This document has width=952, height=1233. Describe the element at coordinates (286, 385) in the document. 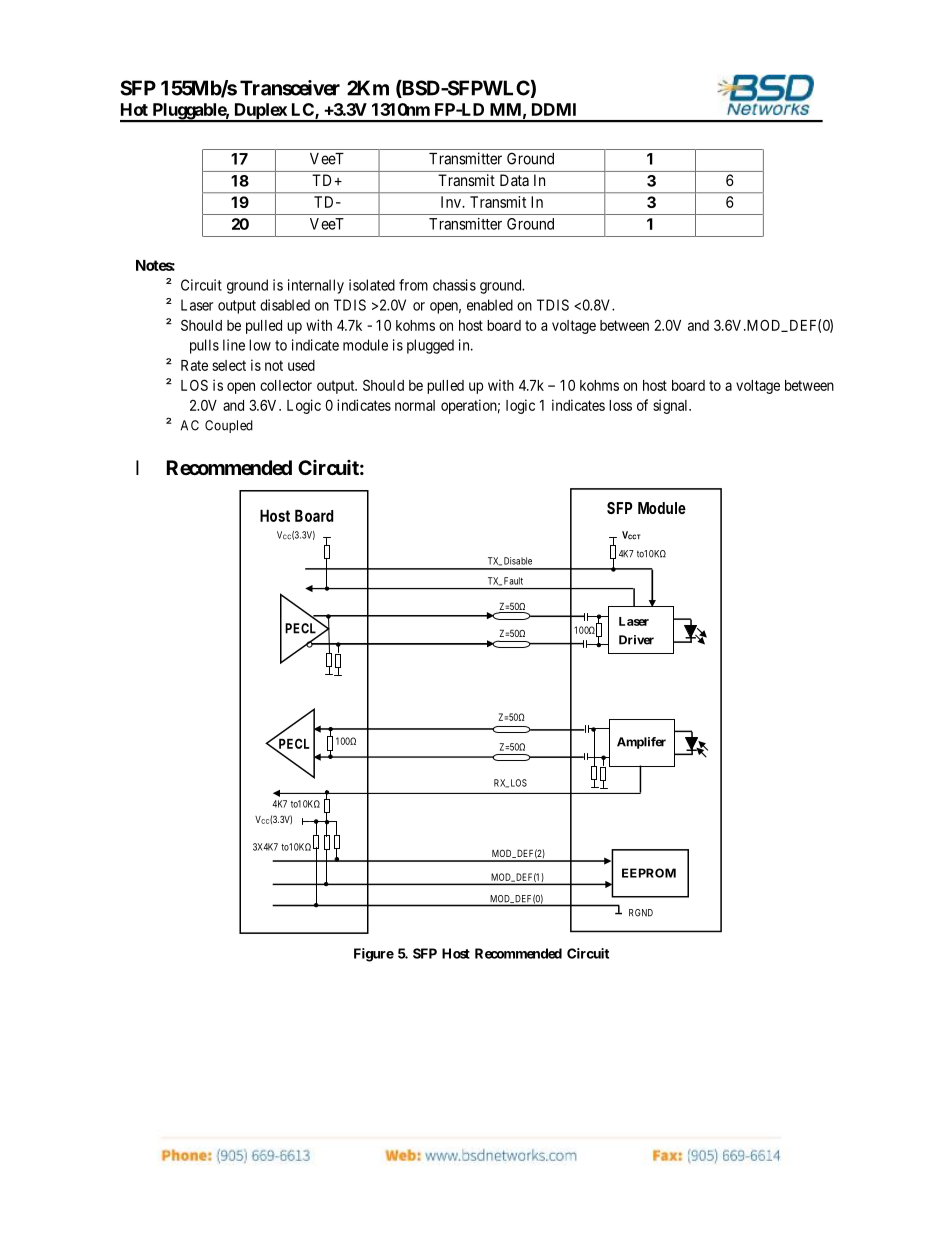

I see `collector` at that location.
